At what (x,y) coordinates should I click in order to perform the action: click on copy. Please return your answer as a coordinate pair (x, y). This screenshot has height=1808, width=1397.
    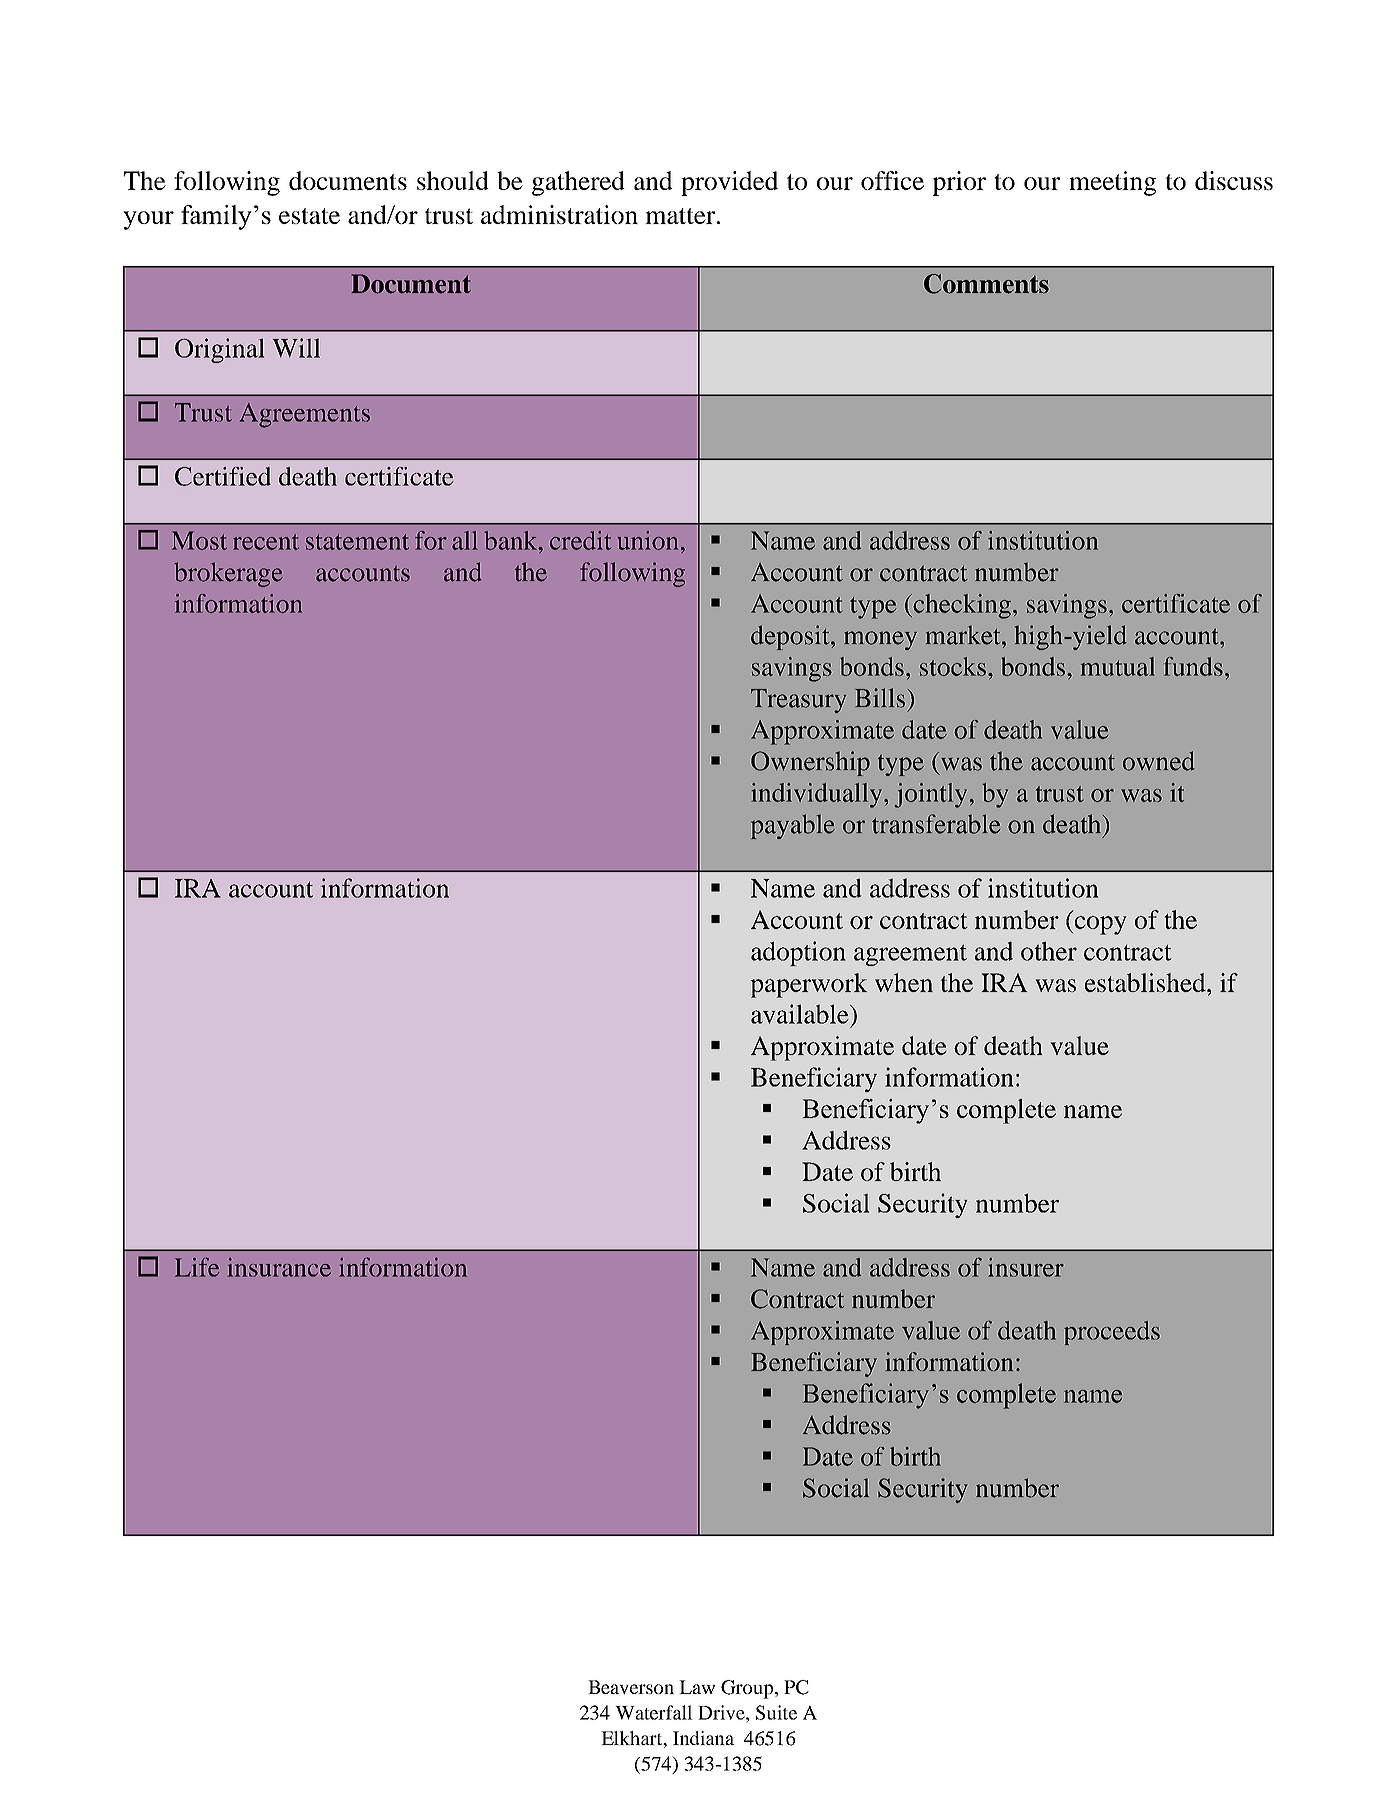
    Looking at the image, I should click on (1099, 925).
